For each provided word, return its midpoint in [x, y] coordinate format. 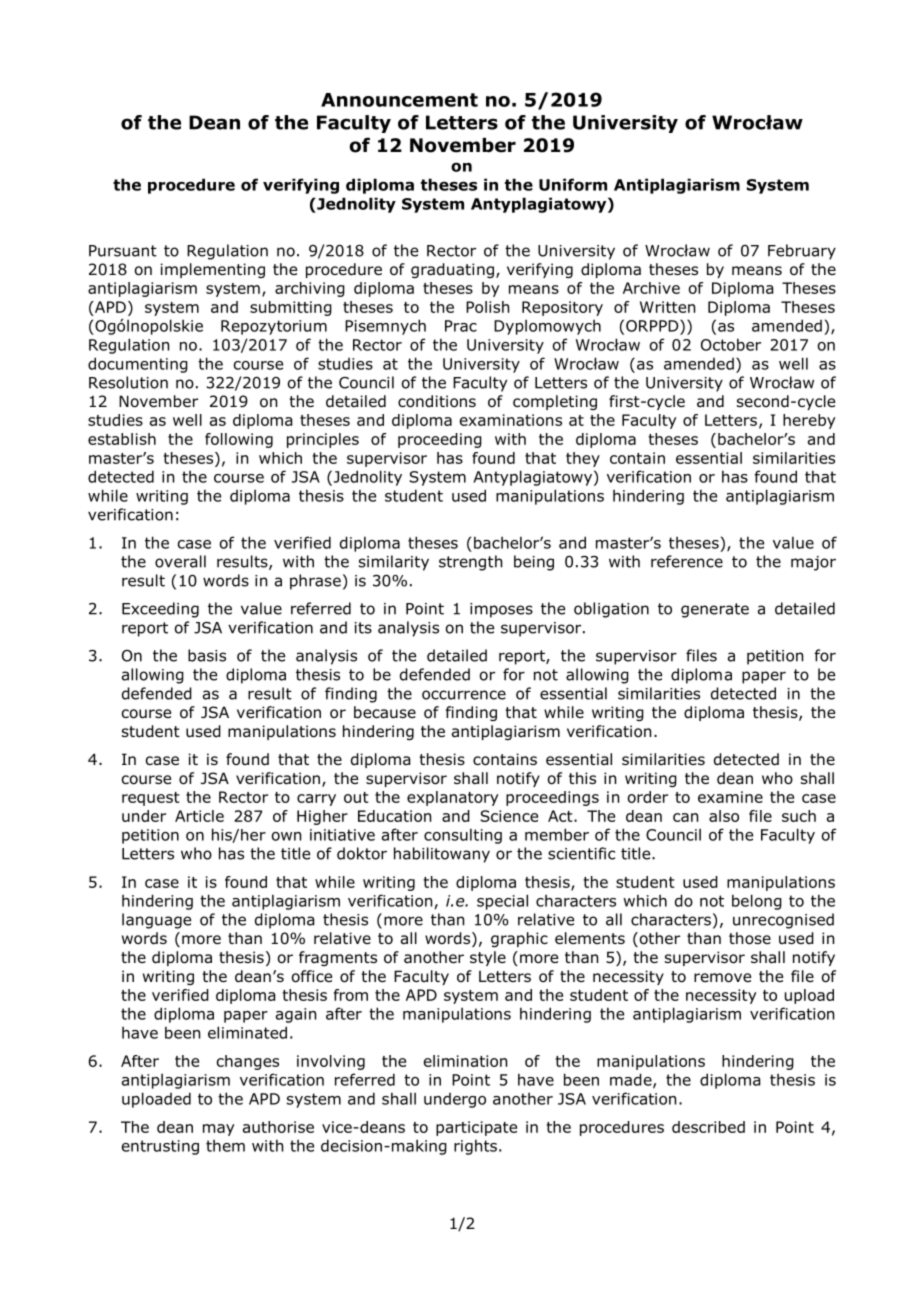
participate [476, 1128]
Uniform [573, 184]
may [218, 1130]
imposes [501, 610]
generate [715, 610]
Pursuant [123, 251]
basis [207, 655]
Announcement [399, 100]
